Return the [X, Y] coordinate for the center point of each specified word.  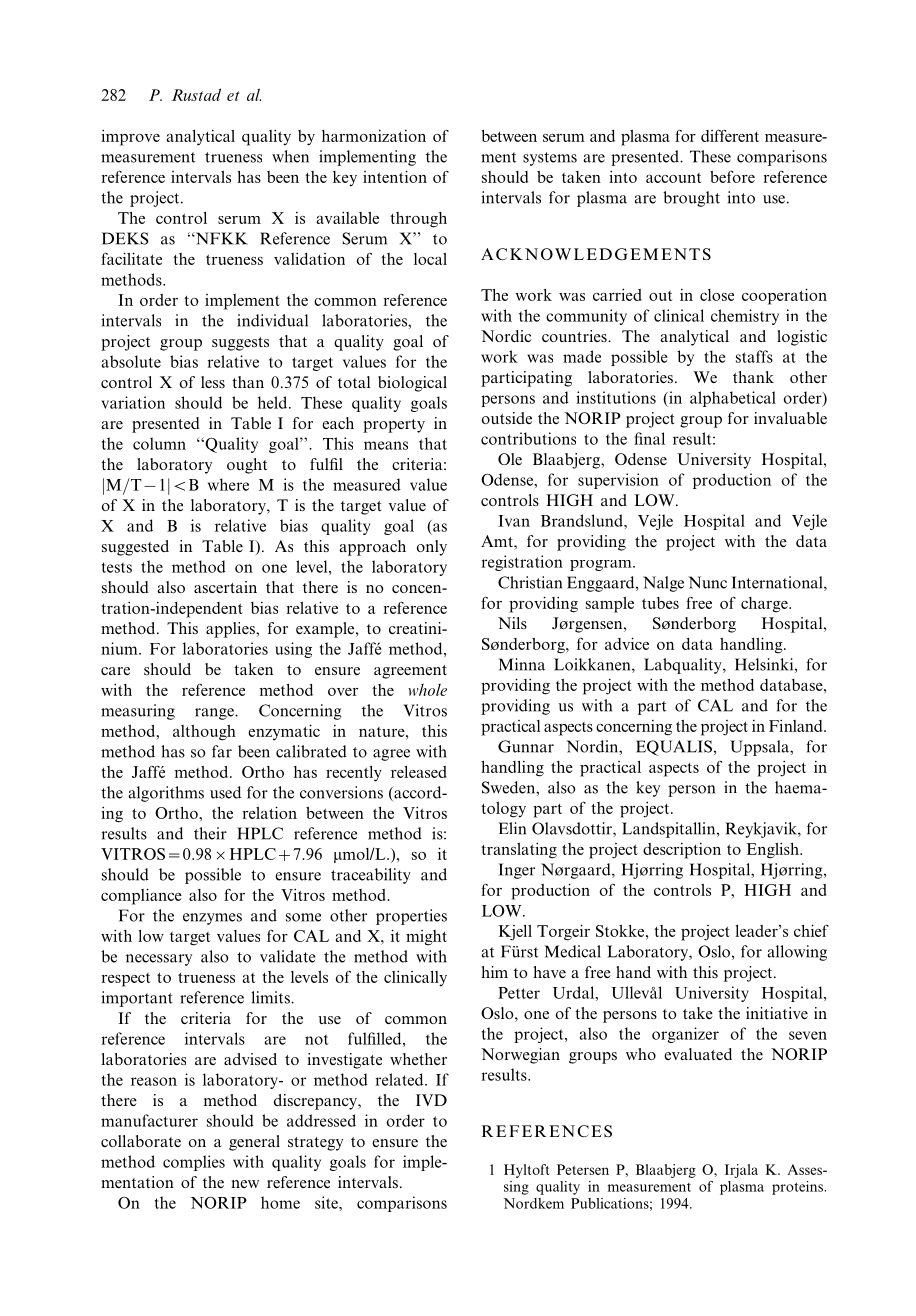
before [732, 176]
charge [765, 605]
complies [194, 1163]
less [213, 382]
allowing [797, 953]
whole [427, 690]
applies [231, 630]
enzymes [212, 919]
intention [395, 176]
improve [130, 137]
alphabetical [733, 399]
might [426, 938]
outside [506, 418]
